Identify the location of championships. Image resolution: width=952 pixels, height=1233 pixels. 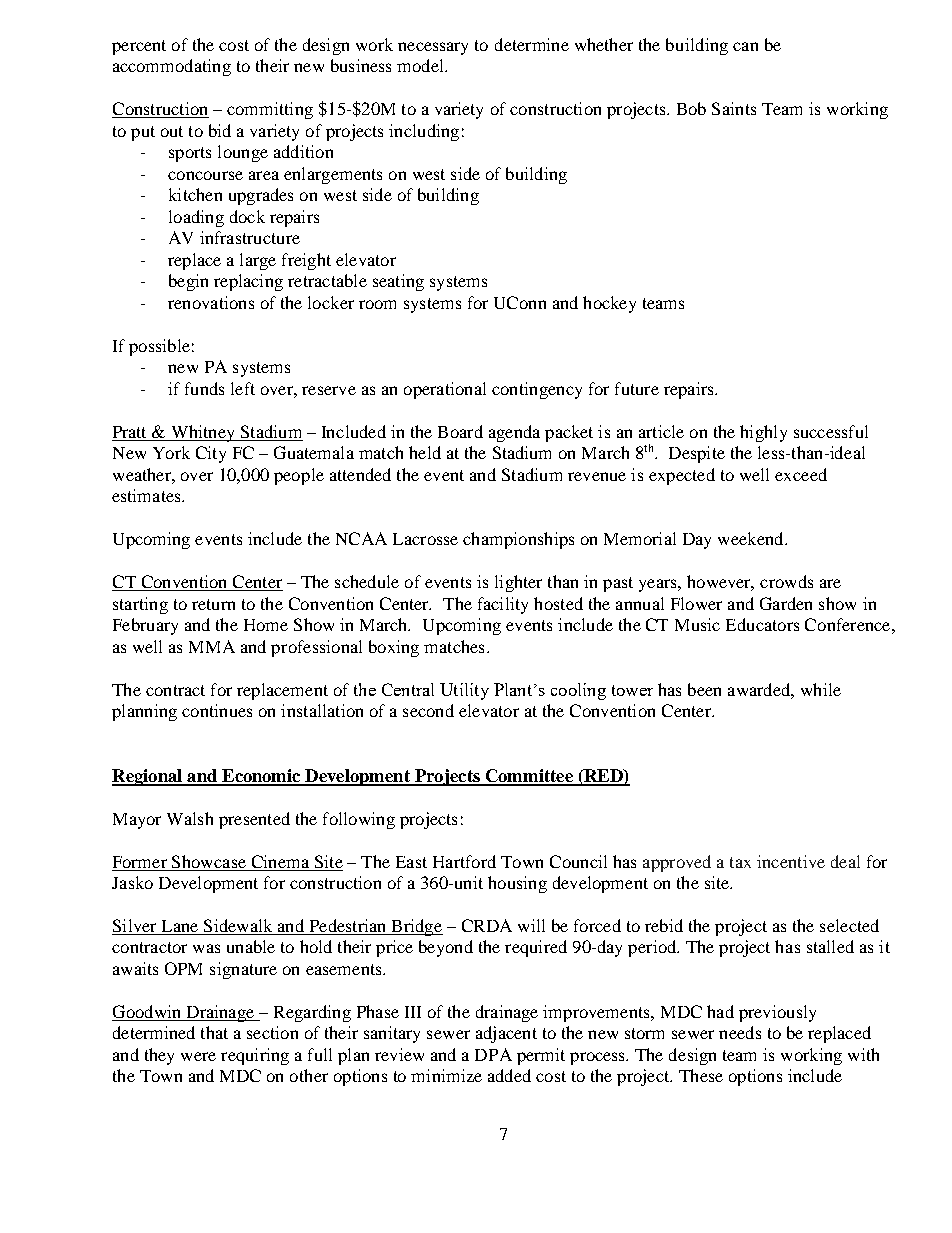
(518, 540).
